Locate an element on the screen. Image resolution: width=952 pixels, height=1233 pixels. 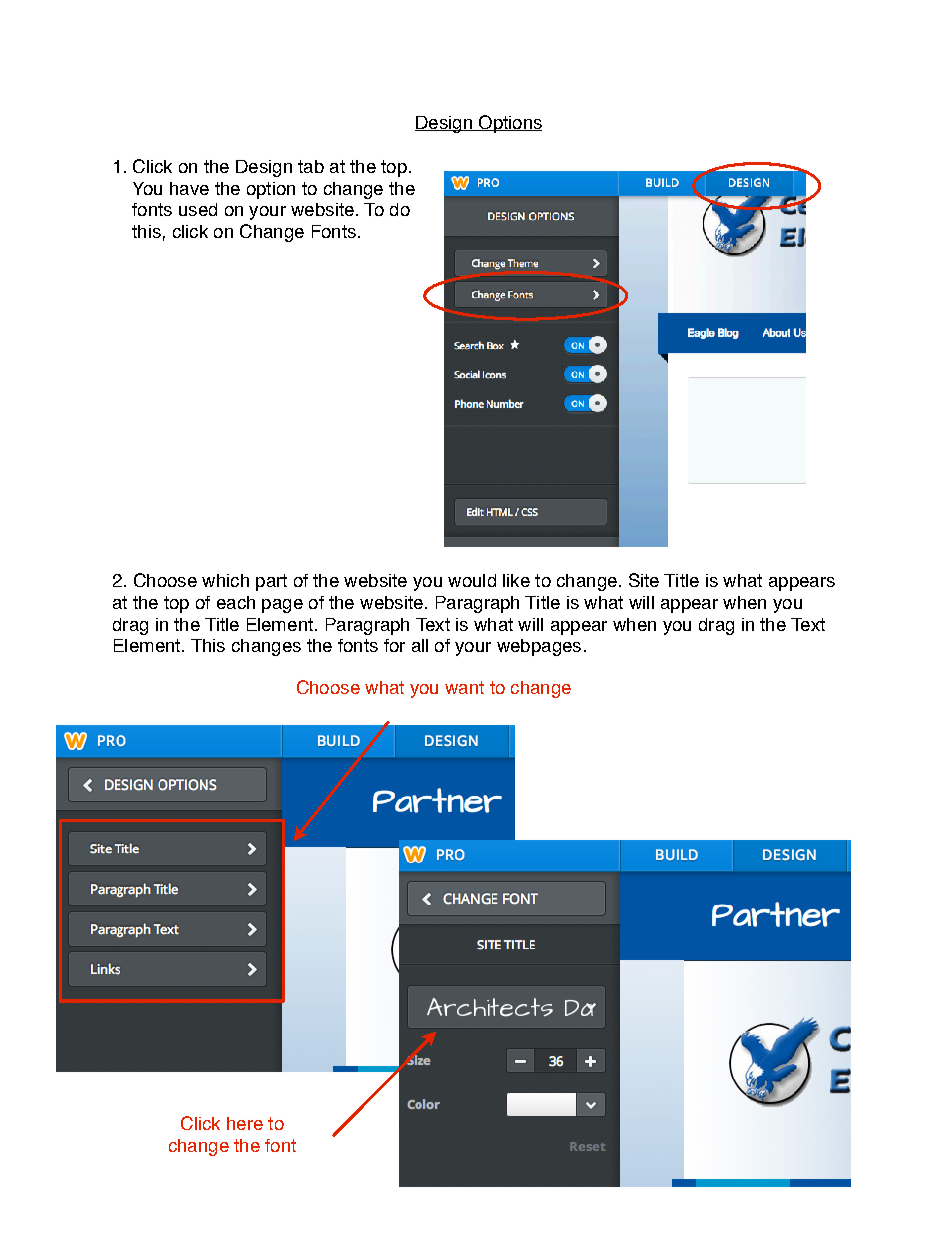
used is located at coordinates (198, 209).
